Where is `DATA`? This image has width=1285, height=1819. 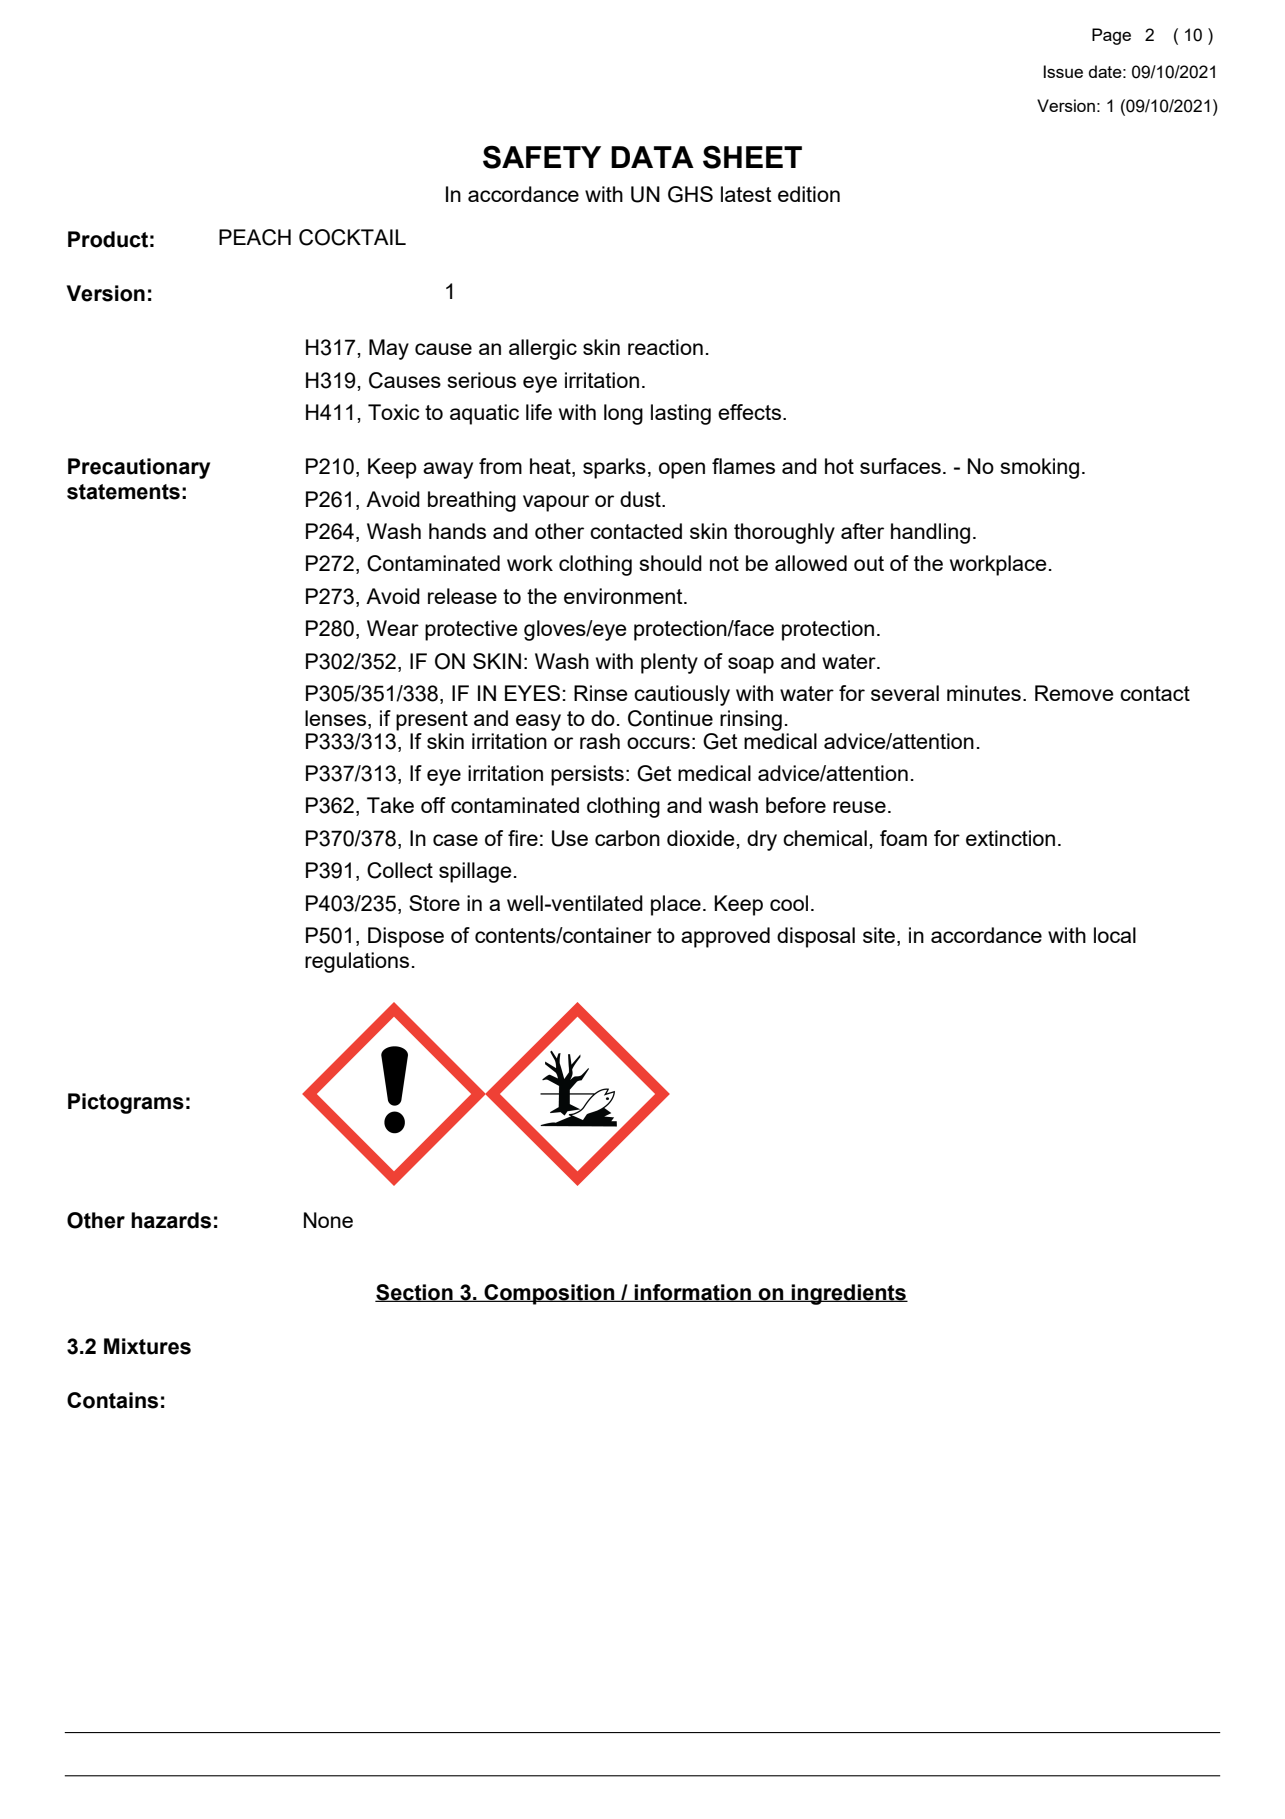 DATA is located at coordinates (652, 157).
